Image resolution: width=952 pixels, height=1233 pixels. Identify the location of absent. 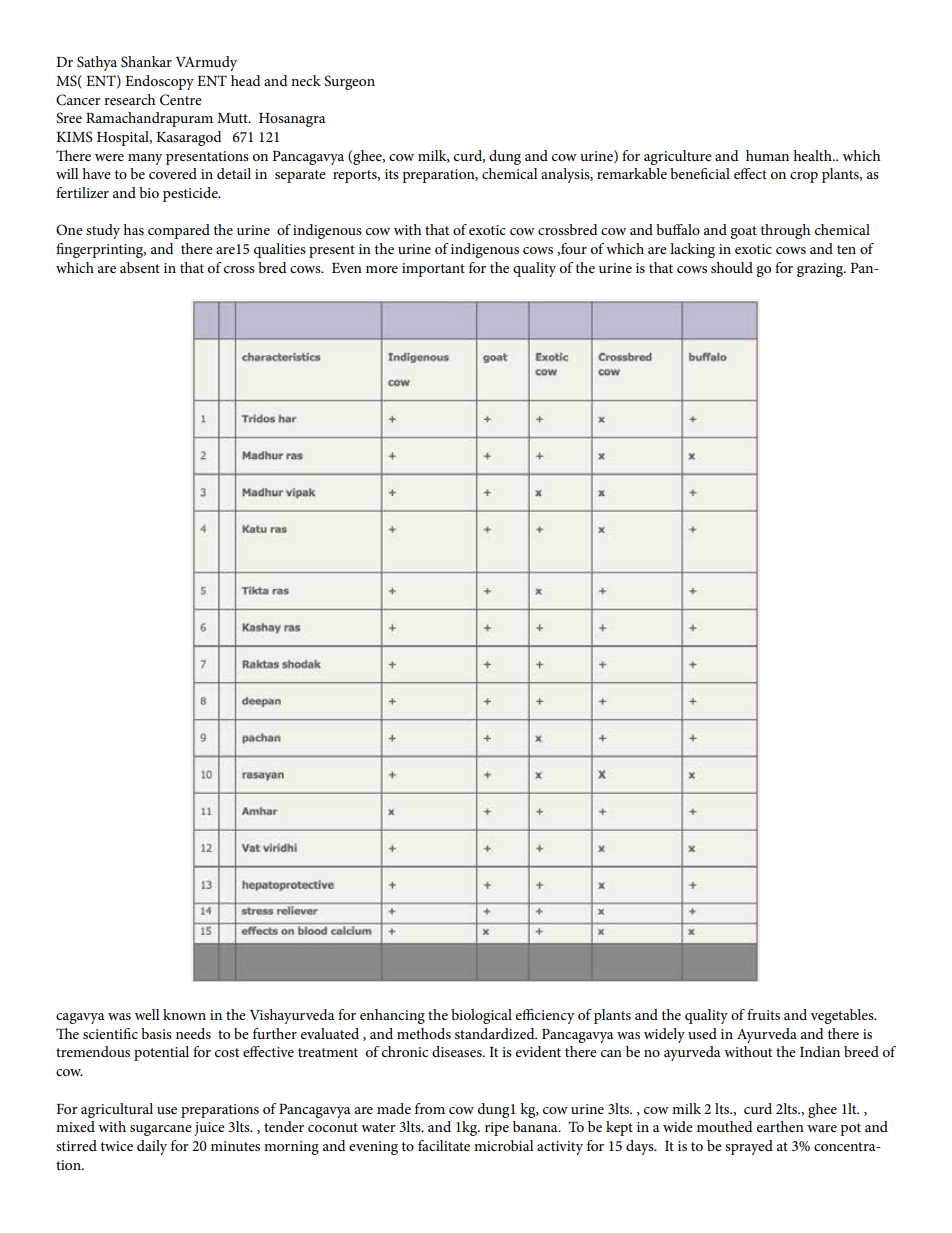
(140, 267).
